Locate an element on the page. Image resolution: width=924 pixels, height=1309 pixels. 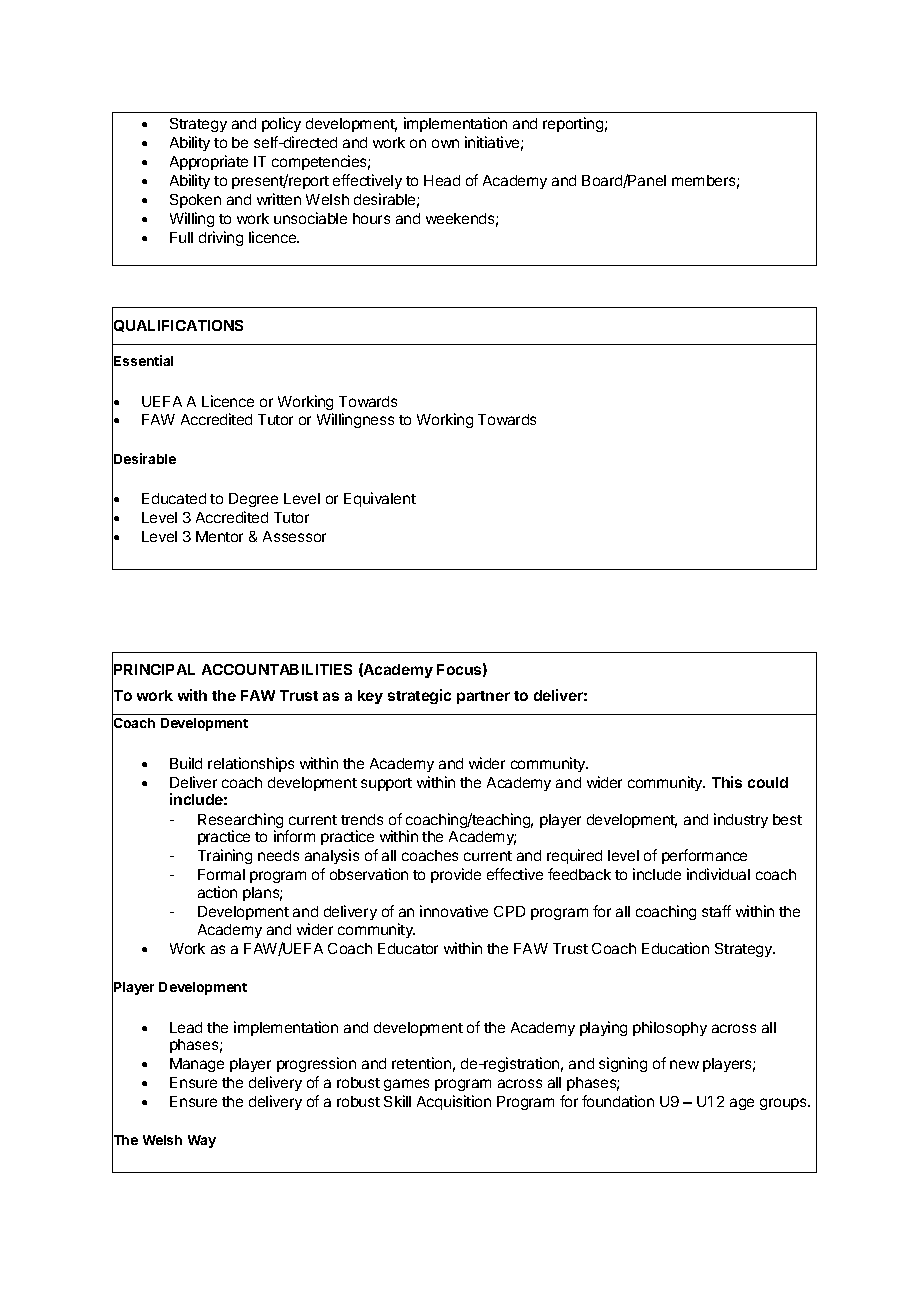
Degree is located at coordinates (253, 500).
